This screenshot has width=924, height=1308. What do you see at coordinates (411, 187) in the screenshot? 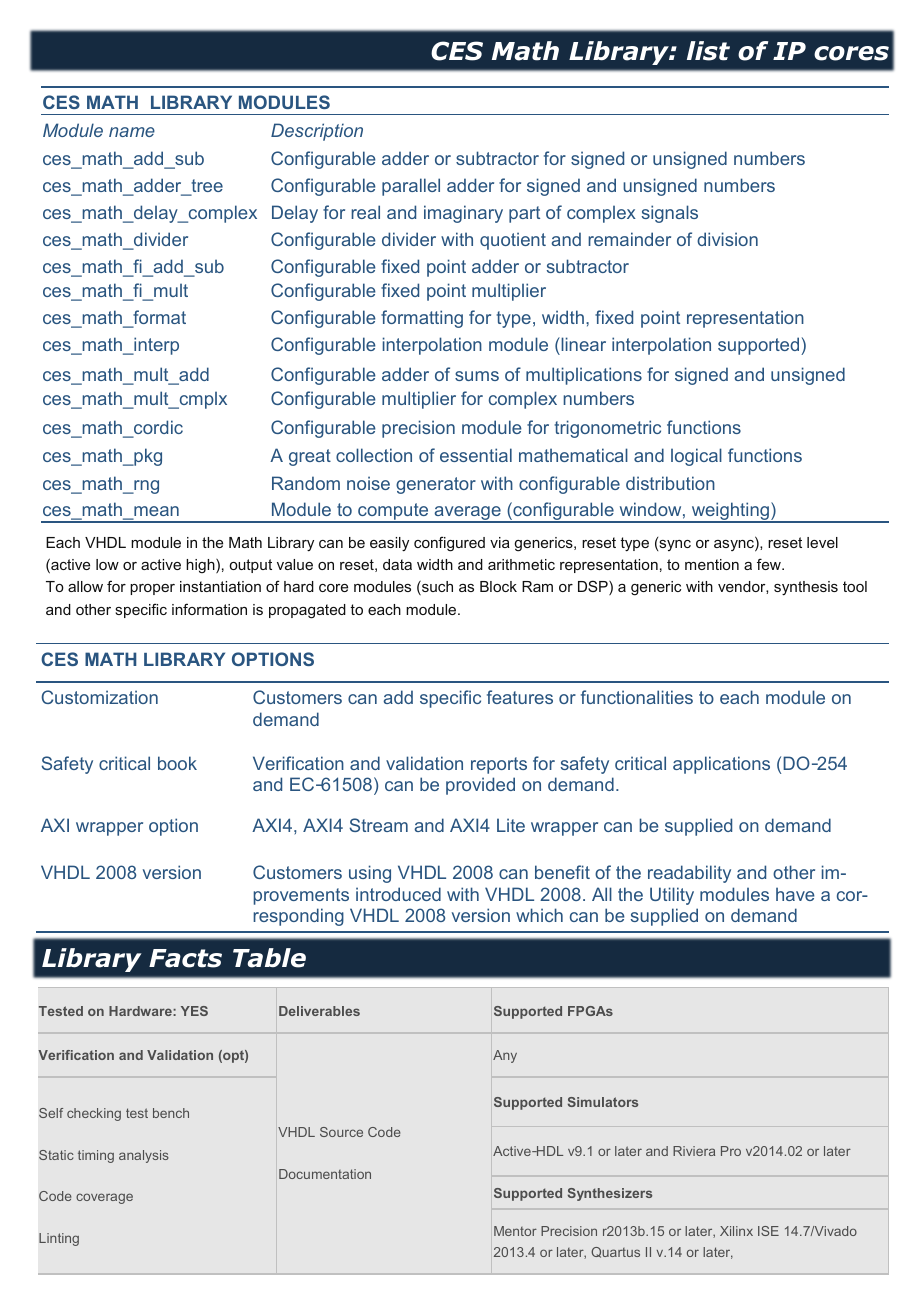
I see `parallel` at bounding box center [411, 187].
